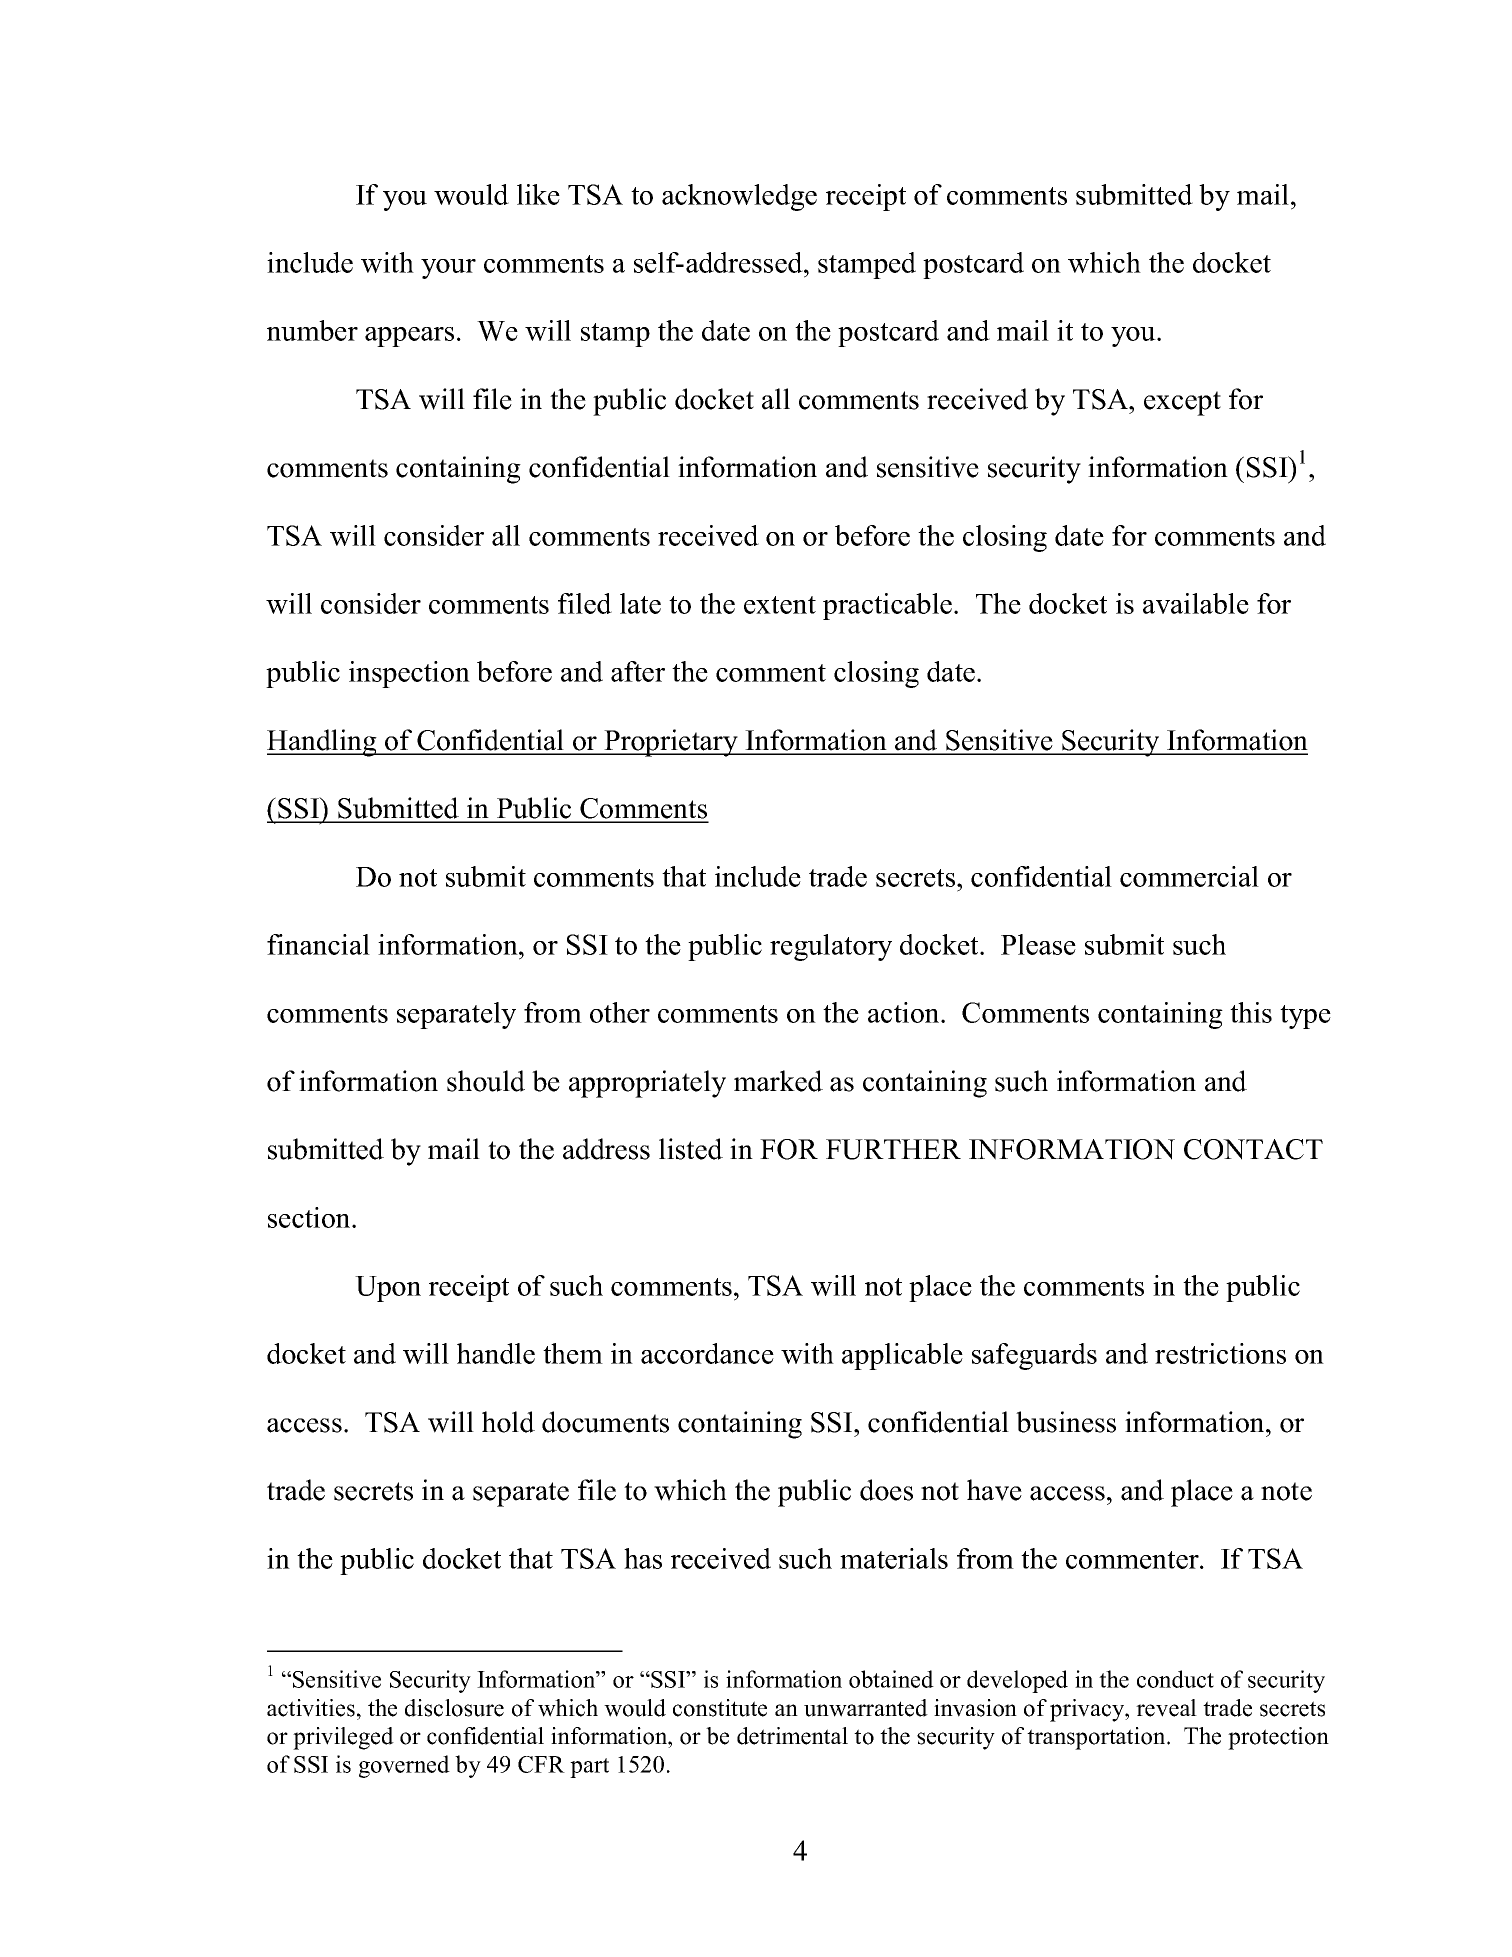 The height and width of the image is (1957, 1512). Describe the element at coordinates (409, 674) in the image. I see `inspection` at that location.
